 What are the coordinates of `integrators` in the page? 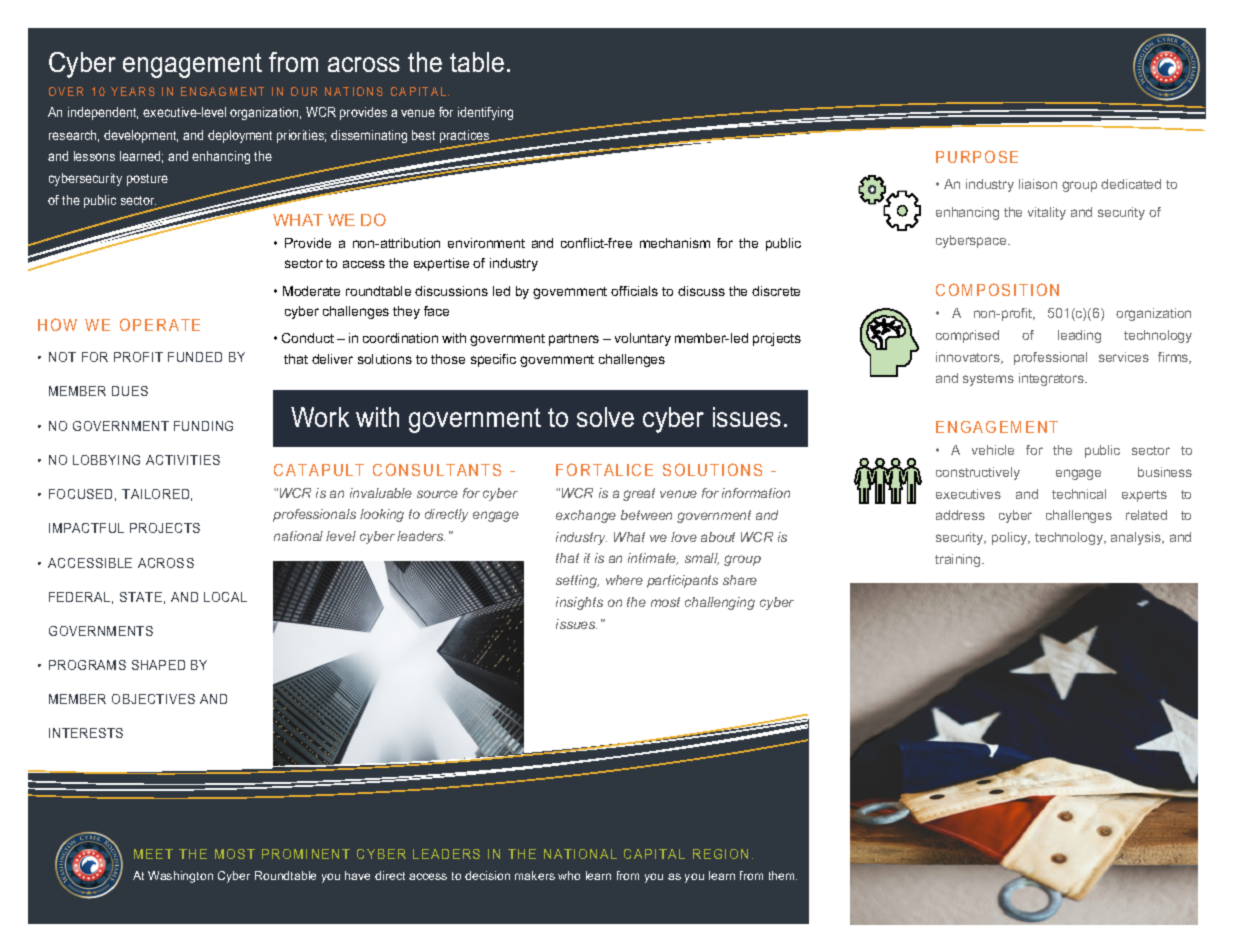 It's located at (1052, 379).
